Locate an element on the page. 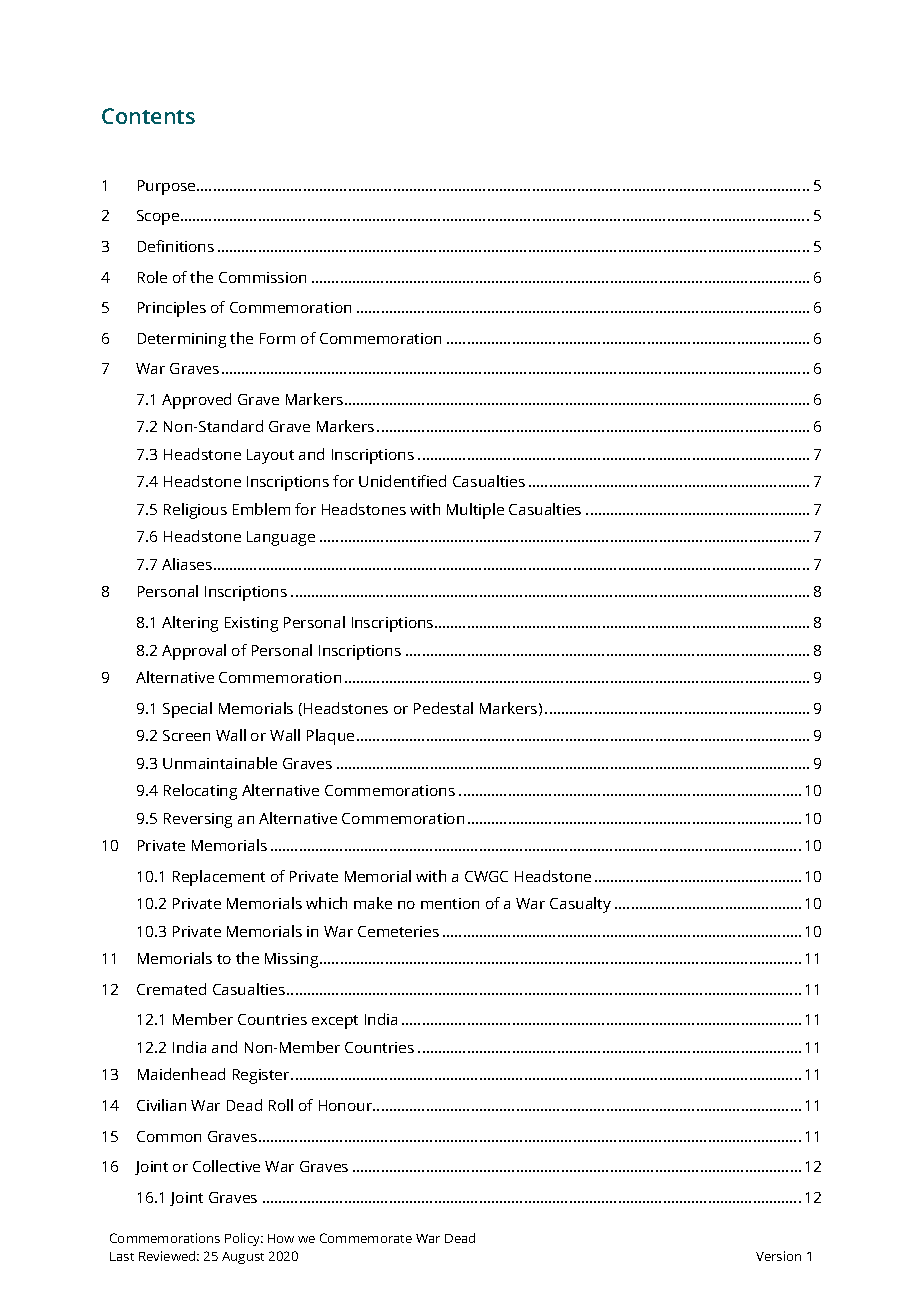 This document has height=1308, width=924. Special is located at coordinates (187, 710).
